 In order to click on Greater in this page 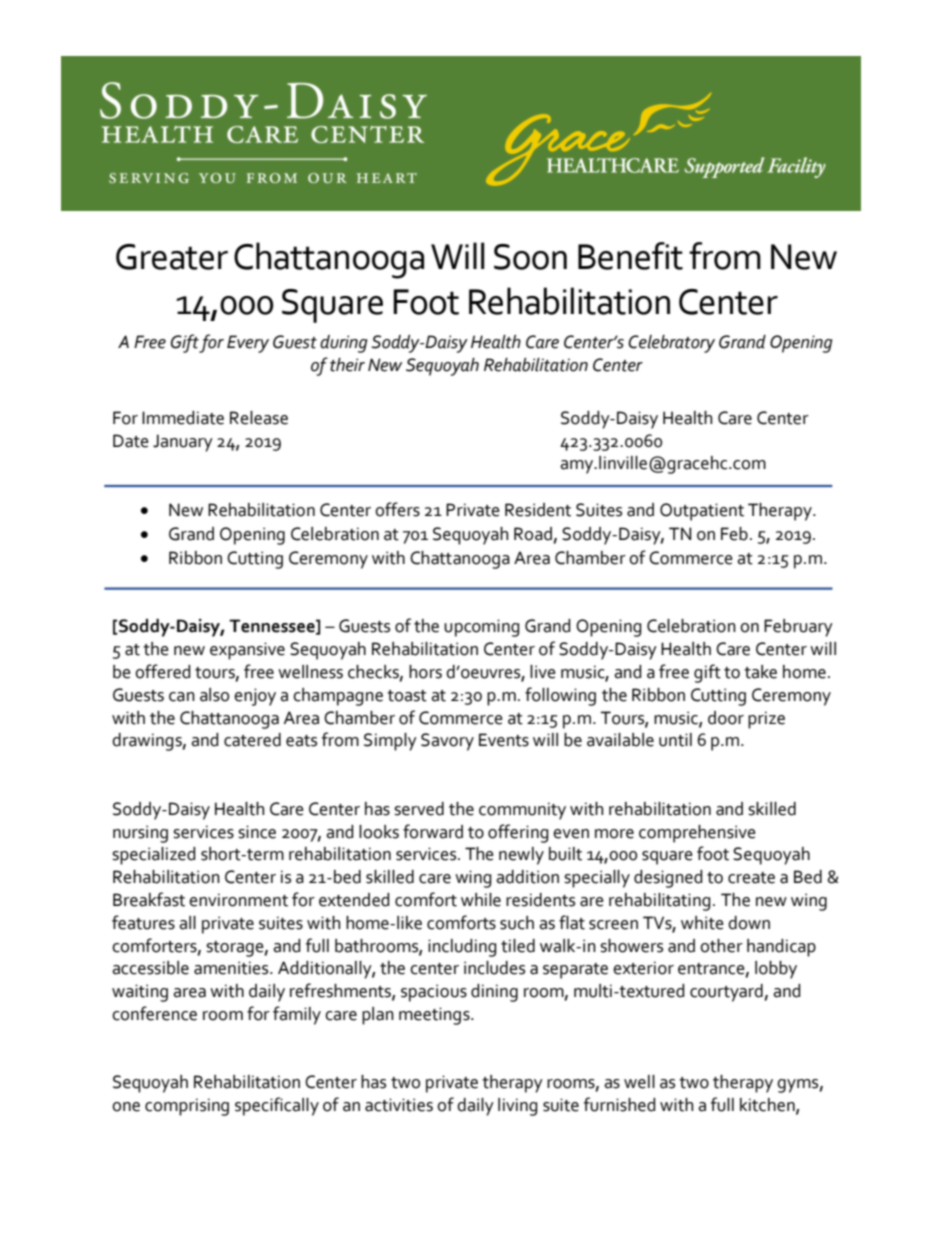, I will do `click(172, 257)`.
